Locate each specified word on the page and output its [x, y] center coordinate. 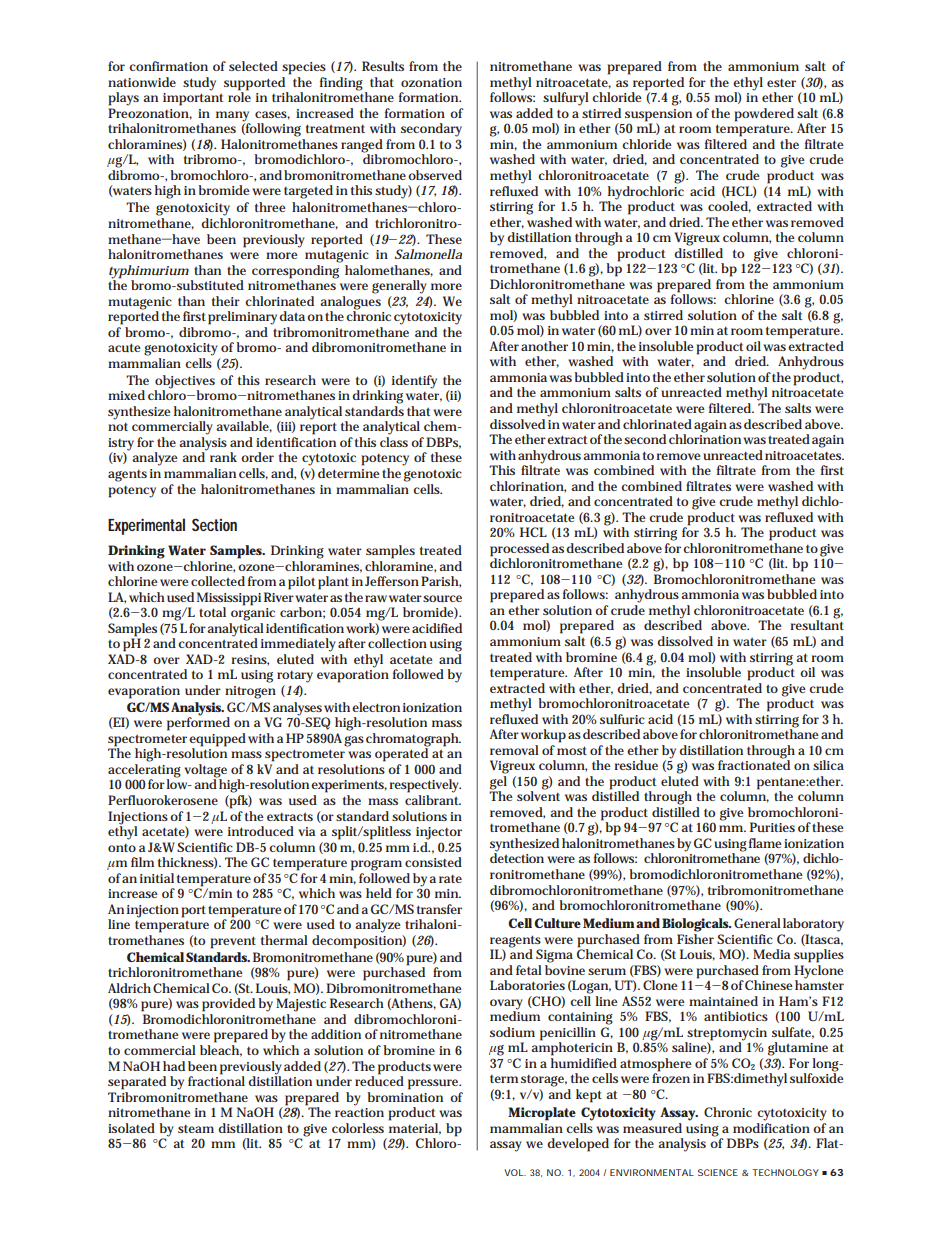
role [239, 96]
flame [765, 843]
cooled [728, 206]
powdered [764, 115]
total [212, 612]
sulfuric [622, 719]
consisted [433, 862]
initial [157, 878]
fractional [216, 1080]
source [442, 598]
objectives [184, 383]
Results [383, 66]
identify [414, 382]
